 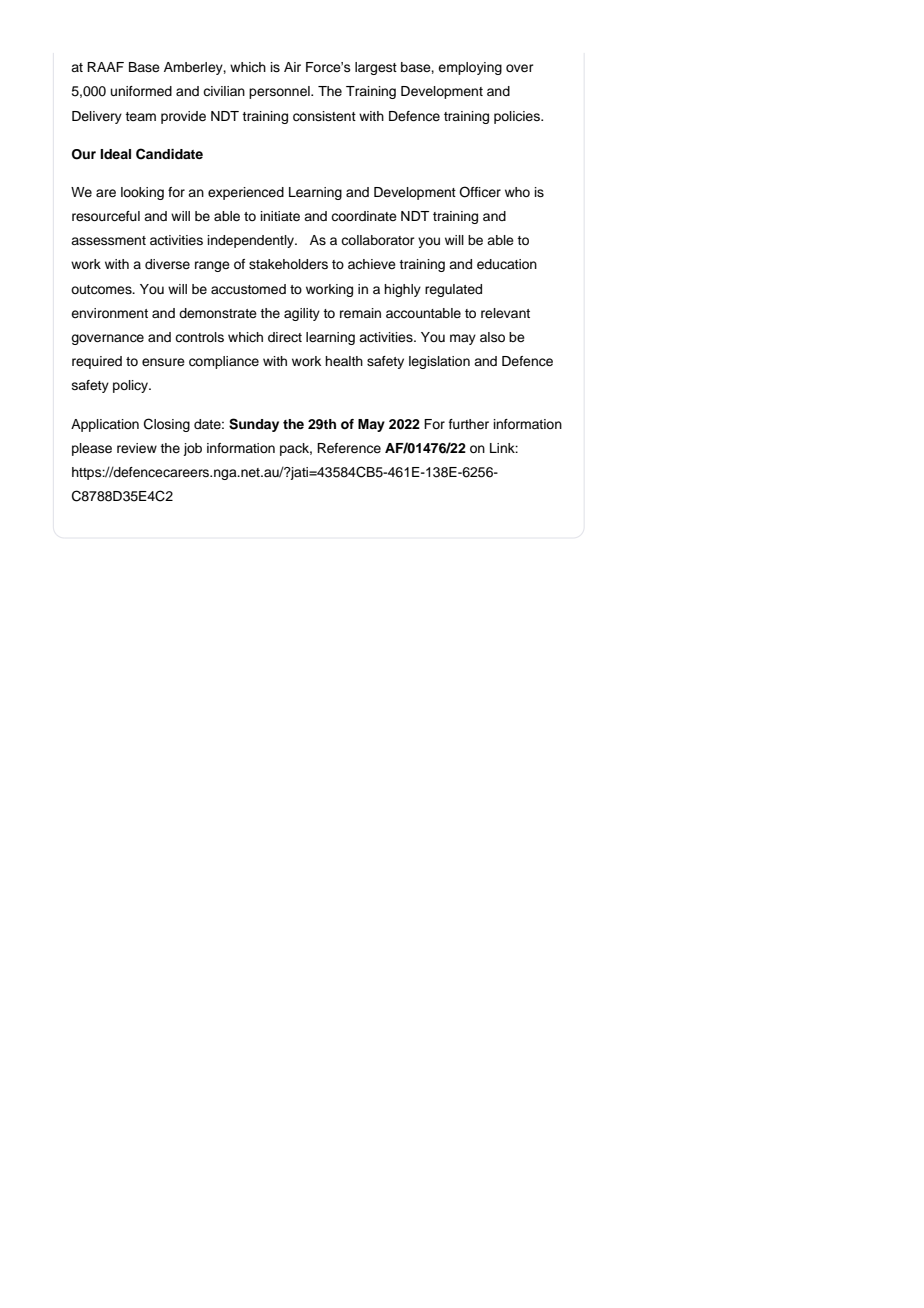 I want to click on Air, so click(x=292, y=67).
